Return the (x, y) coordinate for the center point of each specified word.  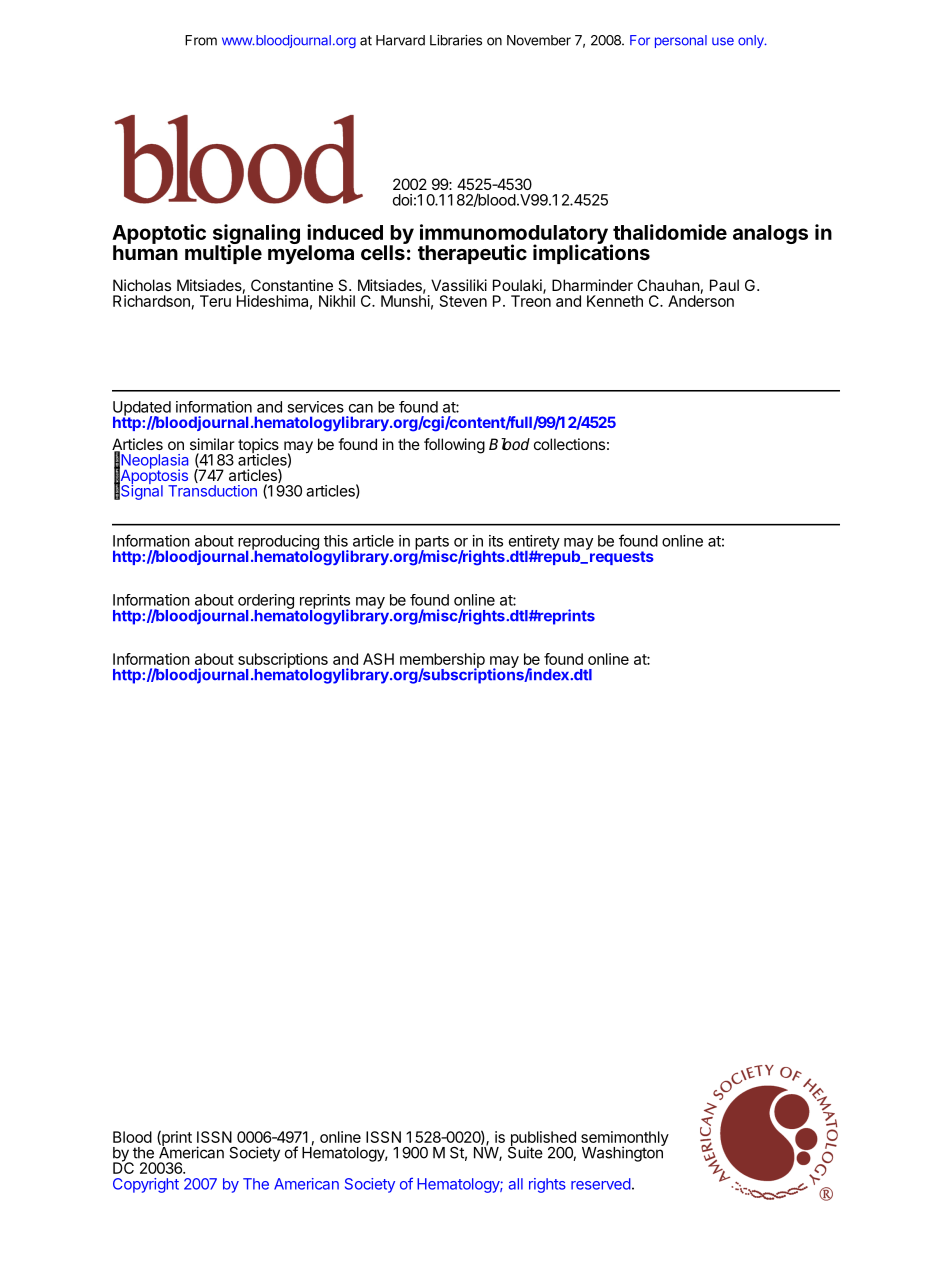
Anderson (701, 300)
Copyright (146, 1185)
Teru (215, 301)
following (454, 446)
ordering (266, 602)
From (201, 40)
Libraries (456, 40)
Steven (463, 301)
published (542, 1139)
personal (681, 41)
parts (432, 544)
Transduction (212, 491)
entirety (534, 543)
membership (442, 661)
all (516, 1184)
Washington (623, 1153)
